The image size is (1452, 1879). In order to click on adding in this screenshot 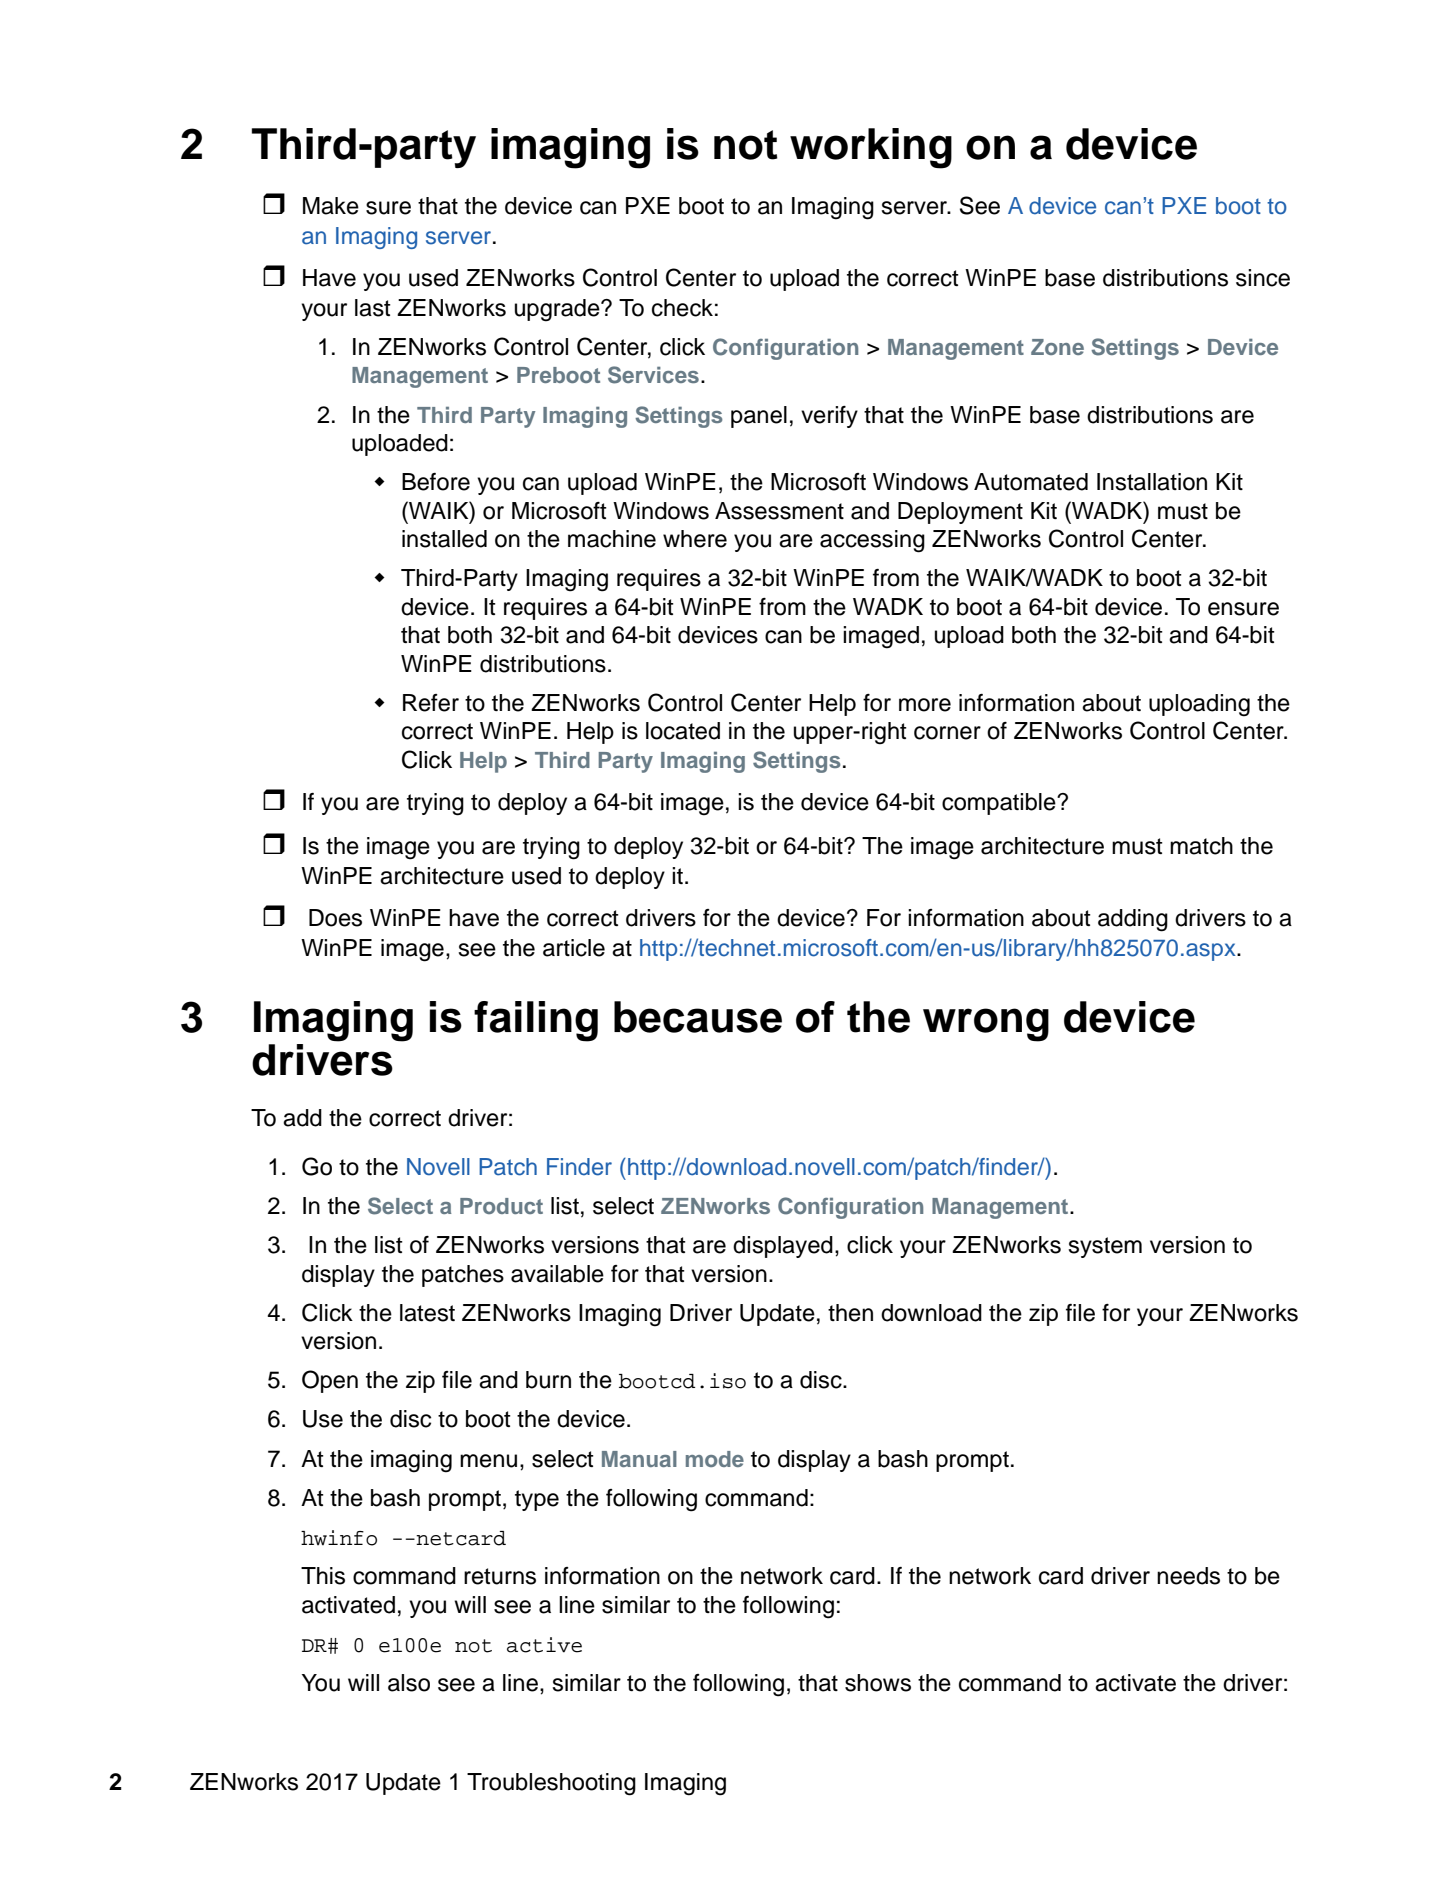, I will do `click(1133, 920)`.
